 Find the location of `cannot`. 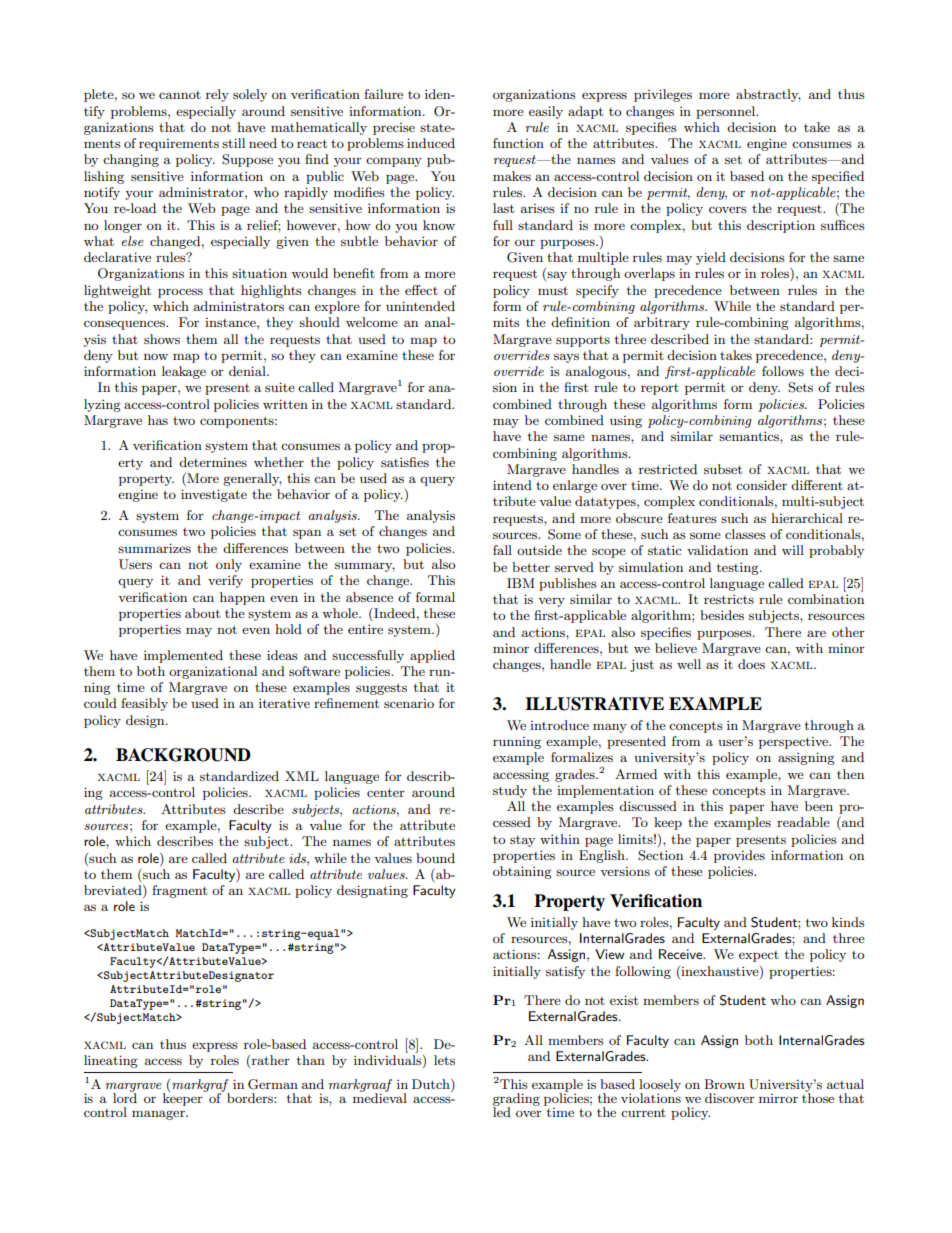

cannot is located at coordinates (180, 95).
